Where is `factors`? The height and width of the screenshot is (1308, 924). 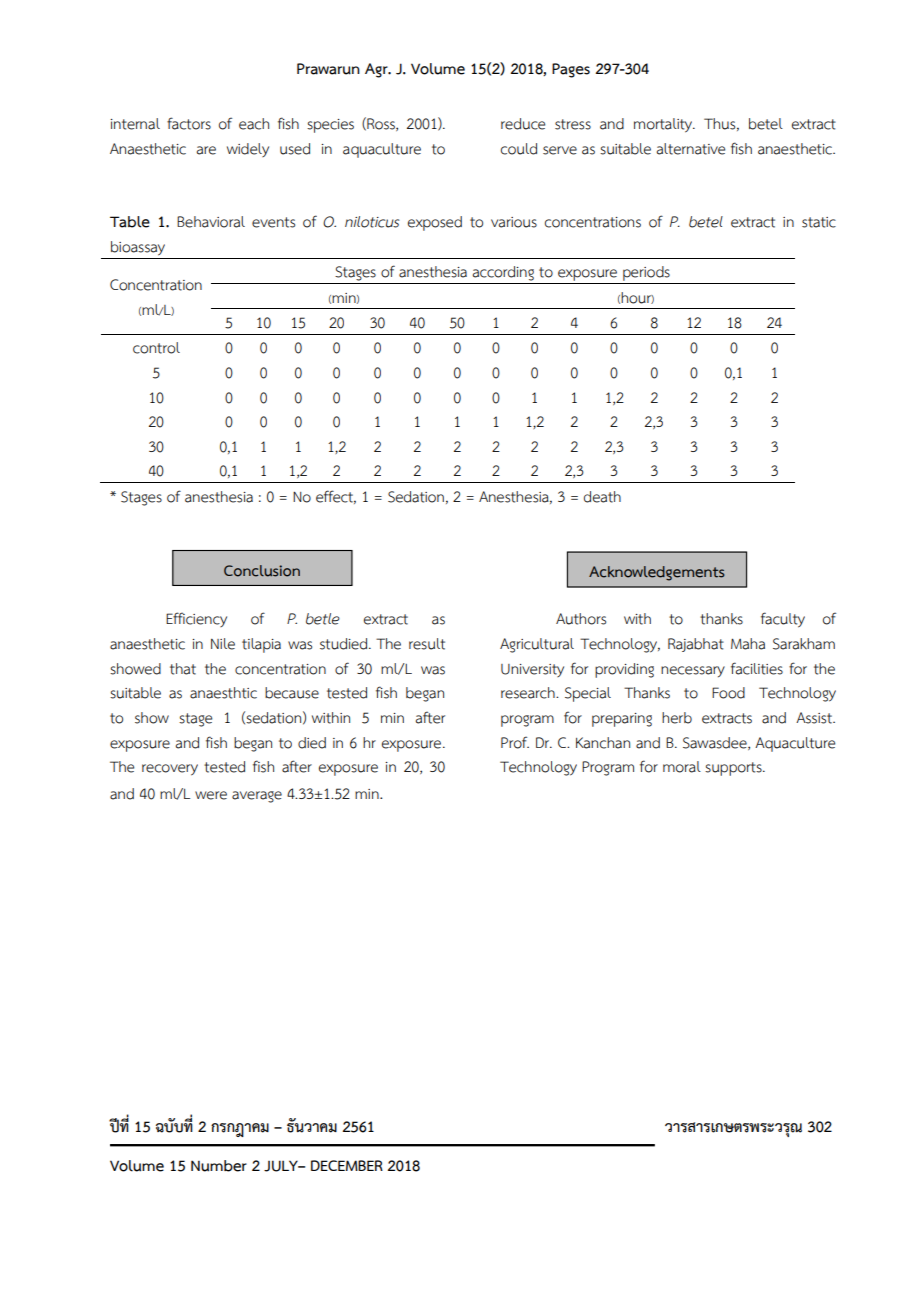
factors is located at coordinates (189, 123).
